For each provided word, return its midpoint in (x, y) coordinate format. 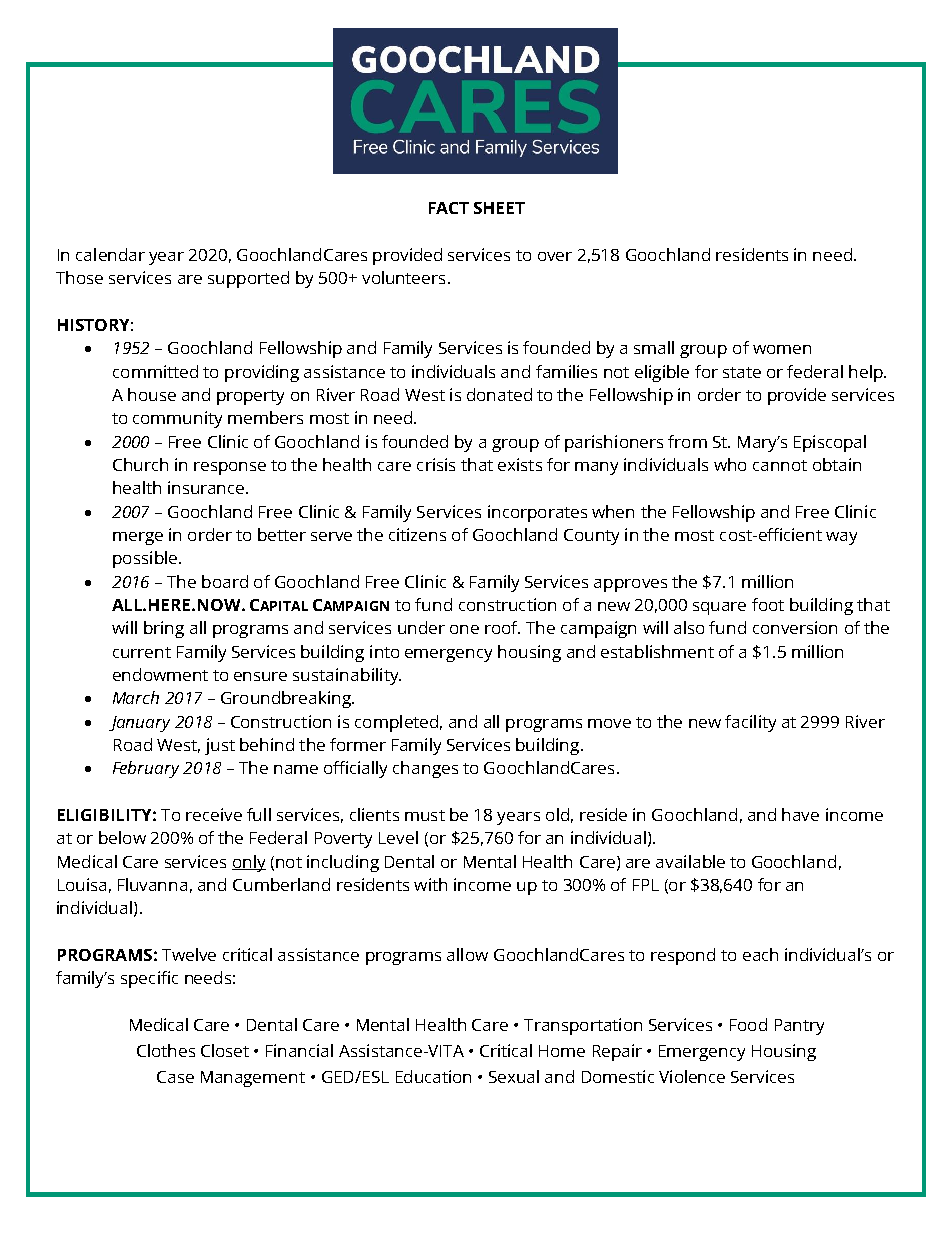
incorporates (537, 513)
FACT (449, 208)
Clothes (166, 1050)
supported (248, 279)
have (800, 814)
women (782, 349)
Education (433, 1076)
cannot (780, 465)
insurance (207, 487)
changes (425, 769)
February (146, 769)
